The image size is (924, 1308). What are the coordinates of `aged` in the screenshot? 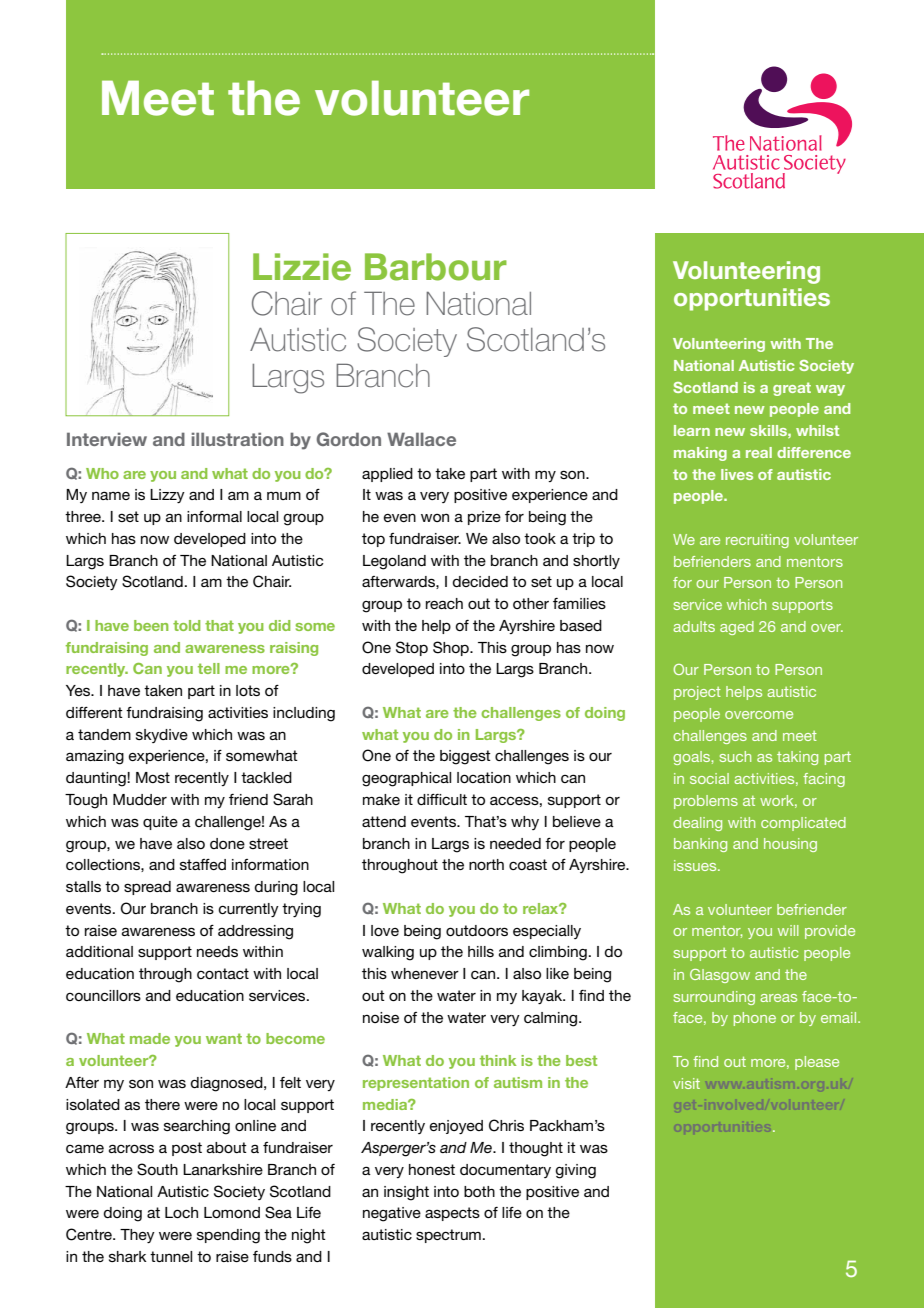 It's located at (737, 628).
